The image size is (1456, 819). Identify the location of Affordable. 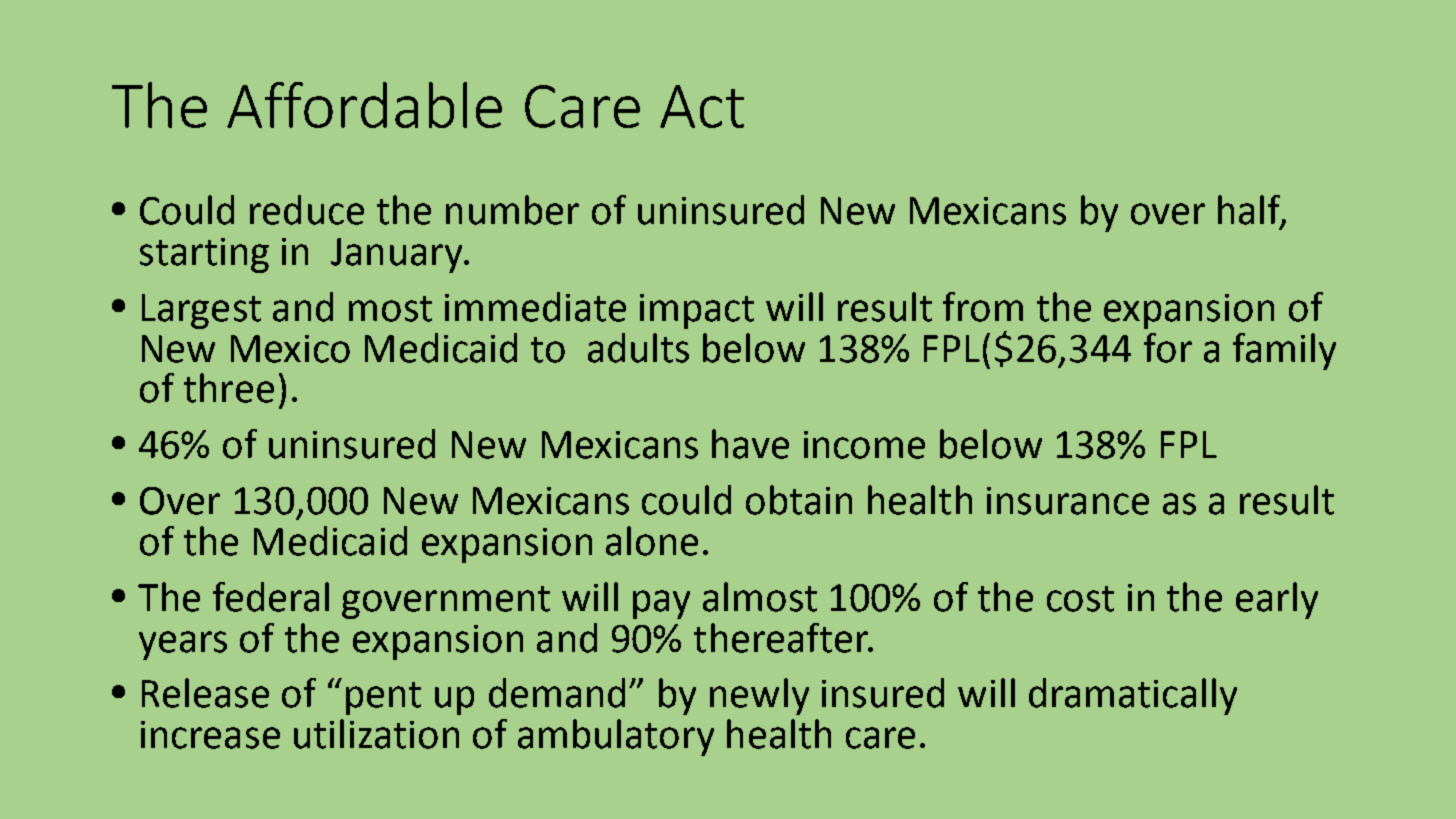
(364, 105).
